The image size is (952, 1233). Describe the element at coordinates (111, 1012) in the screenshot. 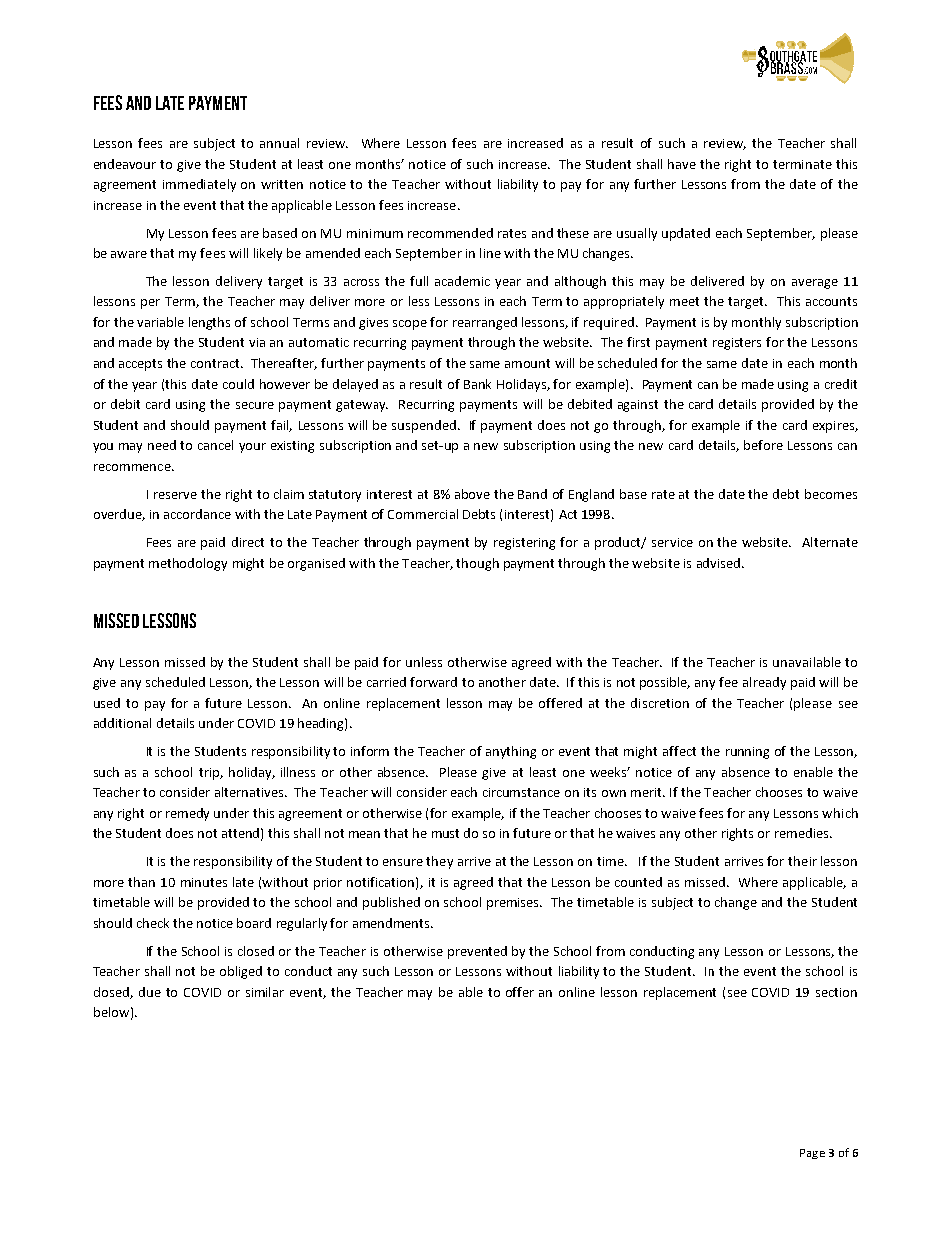

I see `below` at that location.
